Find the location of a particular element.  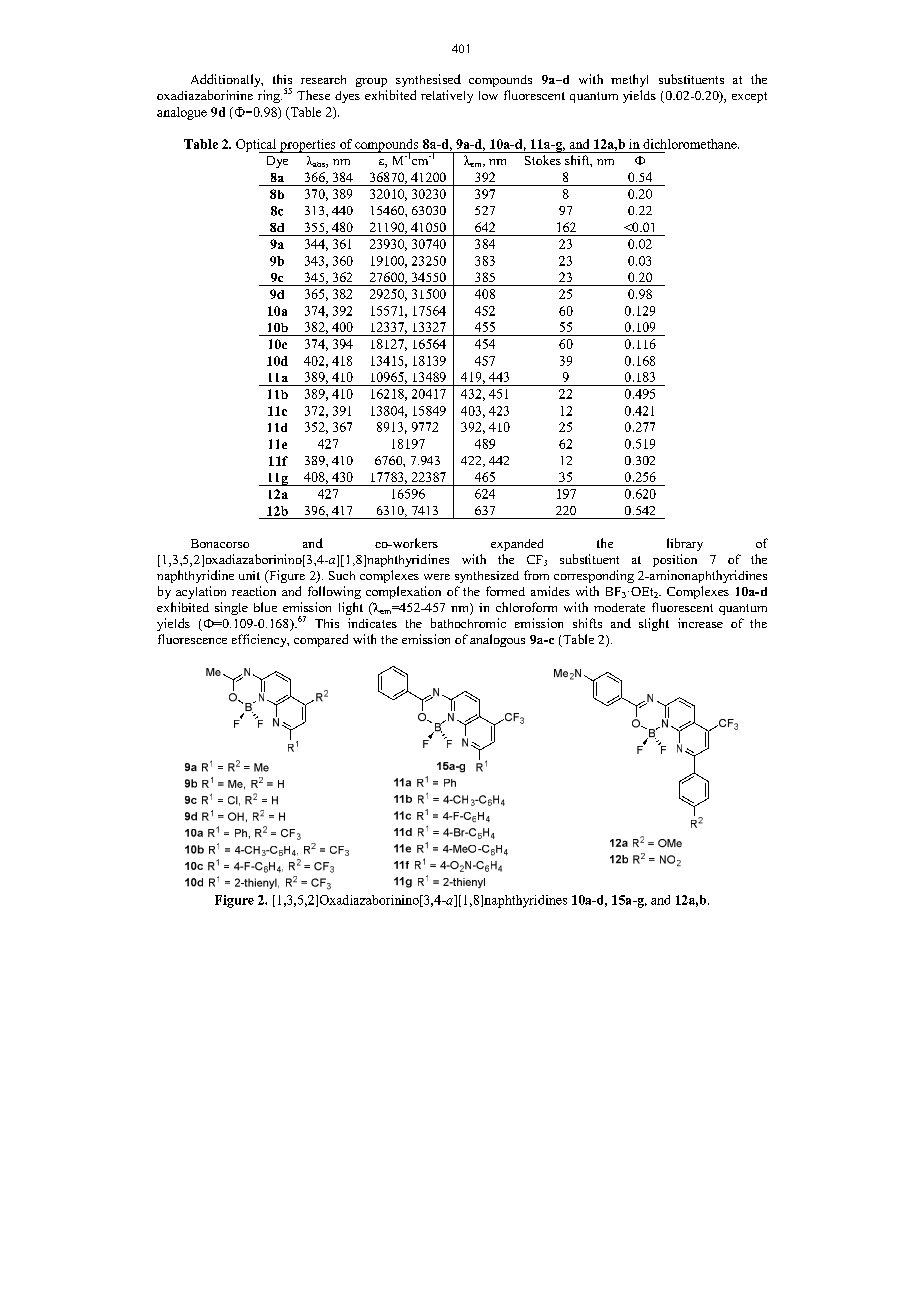

increase is located at coordinates (700, 623).
